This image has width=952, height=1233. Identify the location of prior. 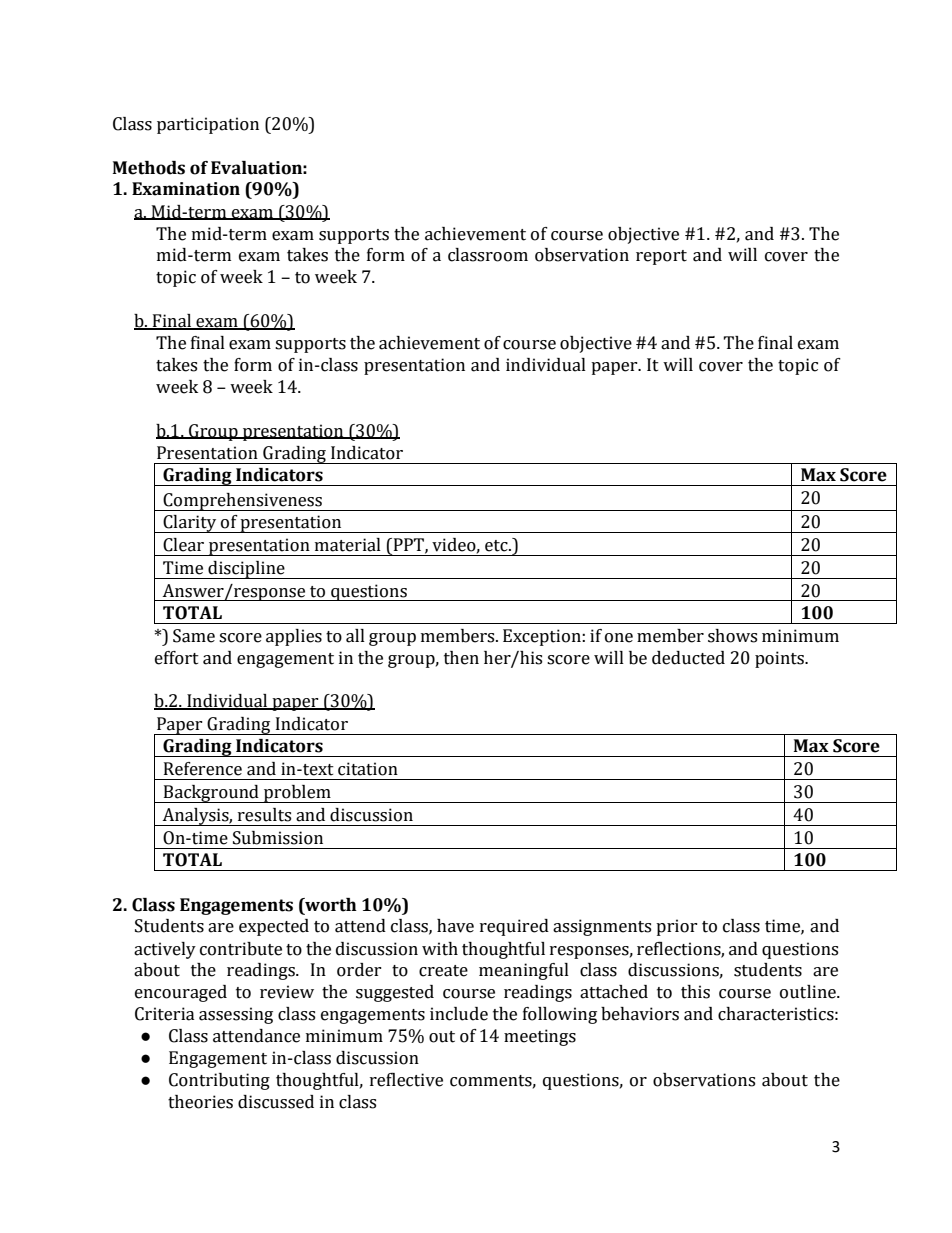
(677, 927).
